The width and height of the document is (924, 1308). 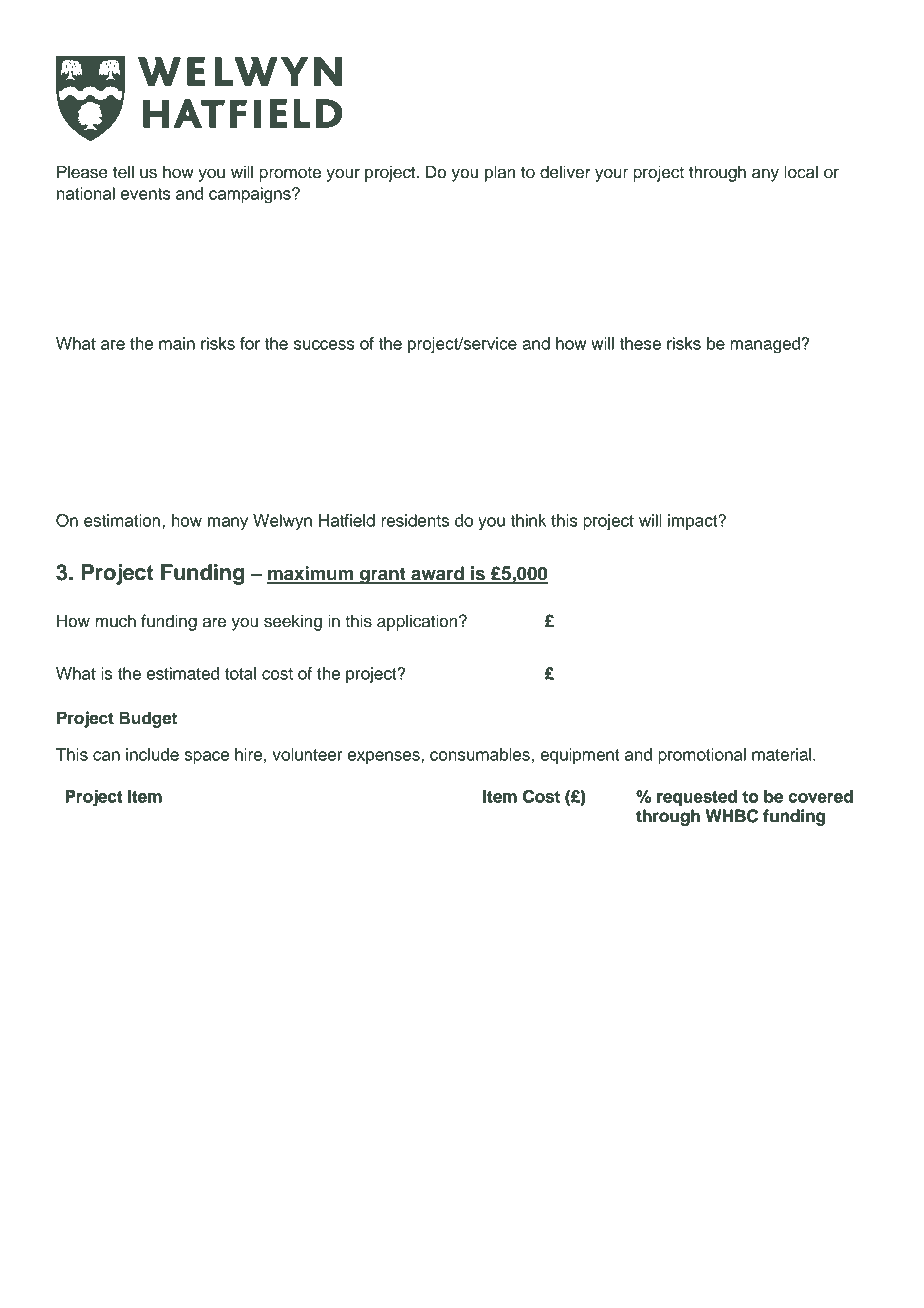 I want to click on main, so click(x=177, y=343).
